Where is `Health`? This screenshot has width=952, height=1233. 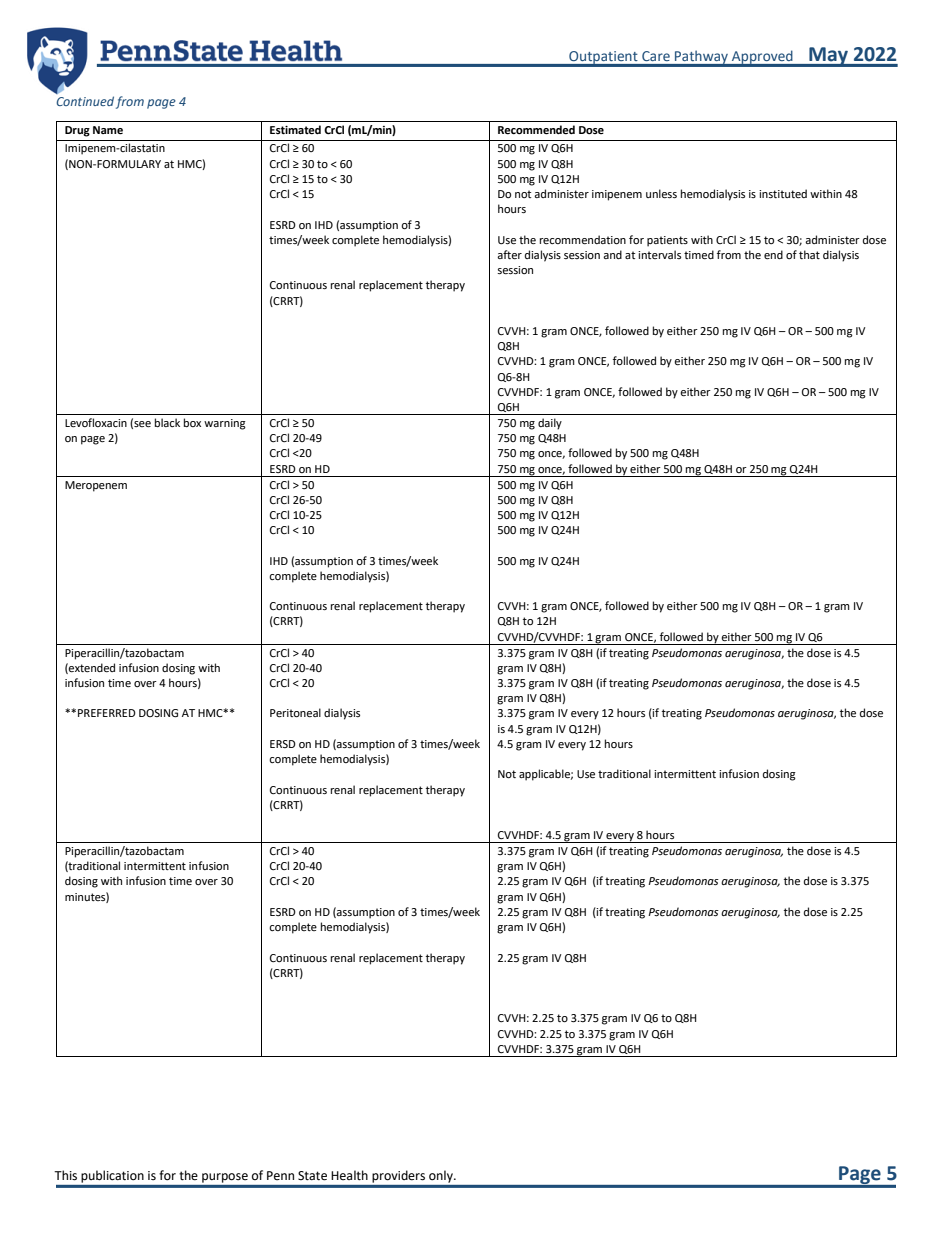 Health is located at coordinates (349, 1175).
